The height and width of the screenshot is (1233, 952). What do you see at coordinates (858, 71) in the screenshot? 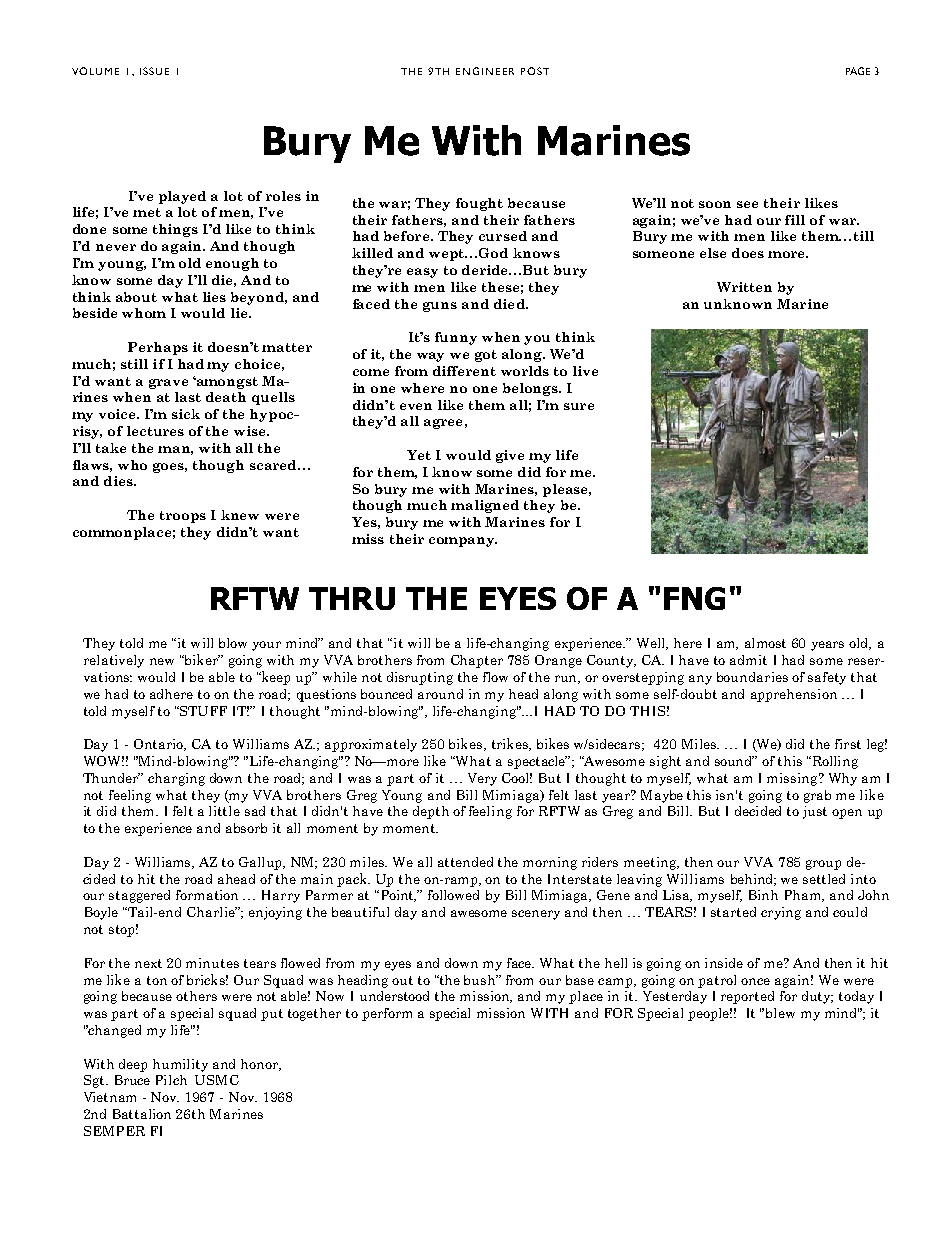
I see `PAGE` at bounding box center [858, 71].
